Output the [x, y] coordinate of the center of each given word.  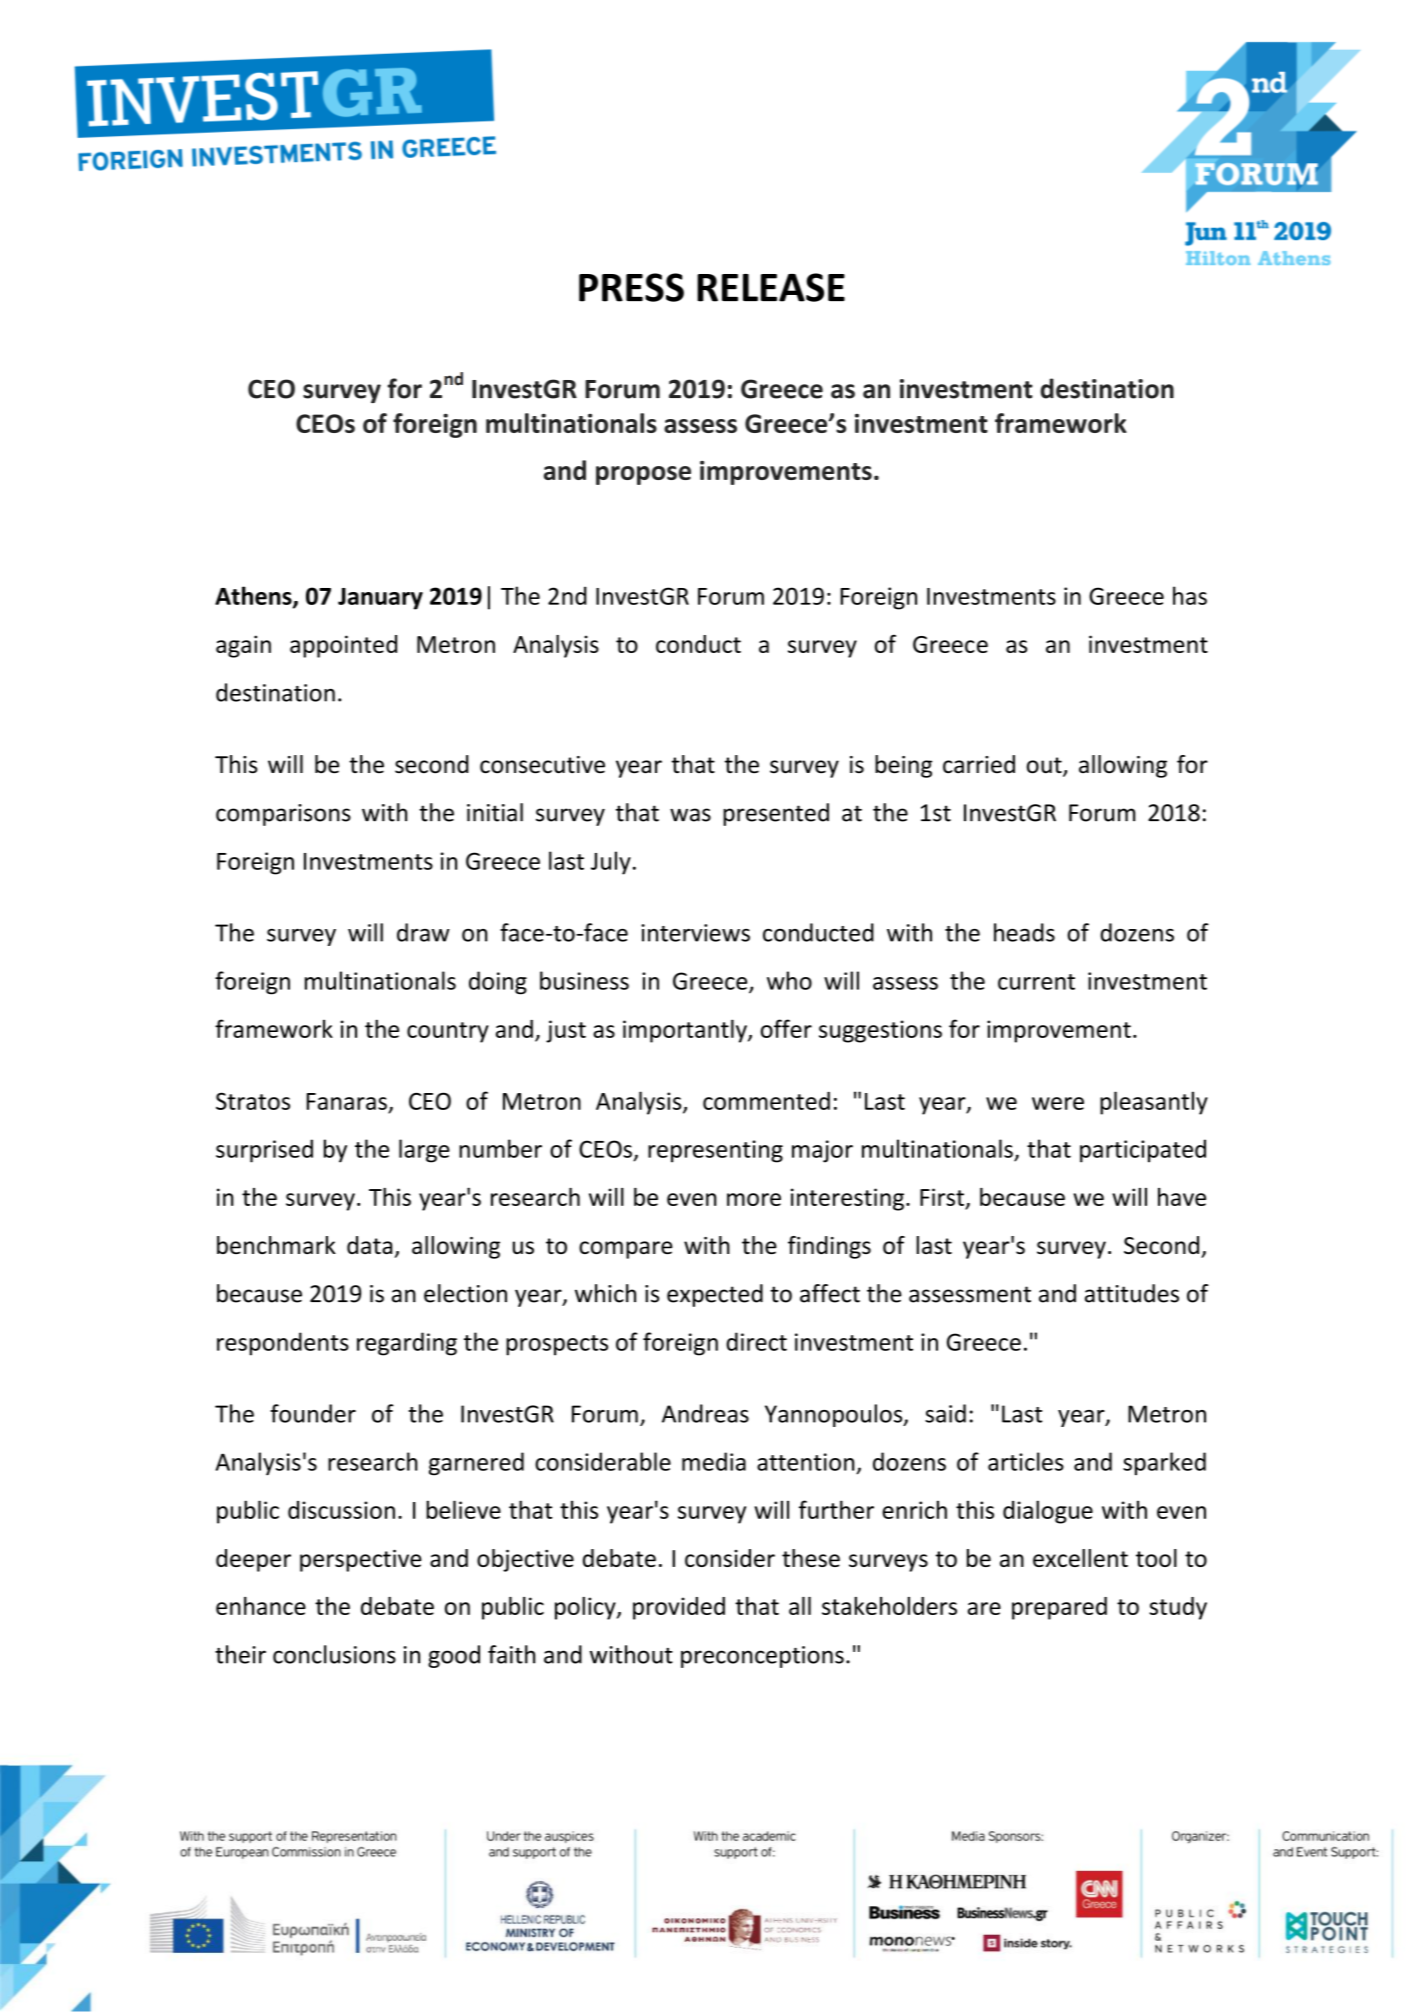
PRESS [631, 287]
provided [679, 1608]
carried [979, 764]
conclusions [334, 1654]
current [1036, 982]
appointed [343, 646]
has [1190, 595]
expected [715, 1295]
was [690, 815]
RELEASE [771, 287]
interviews [695, 933]
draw [423, 932]
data [369, 1245]
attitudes [1132, 1293]
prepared [1059, 1608]
